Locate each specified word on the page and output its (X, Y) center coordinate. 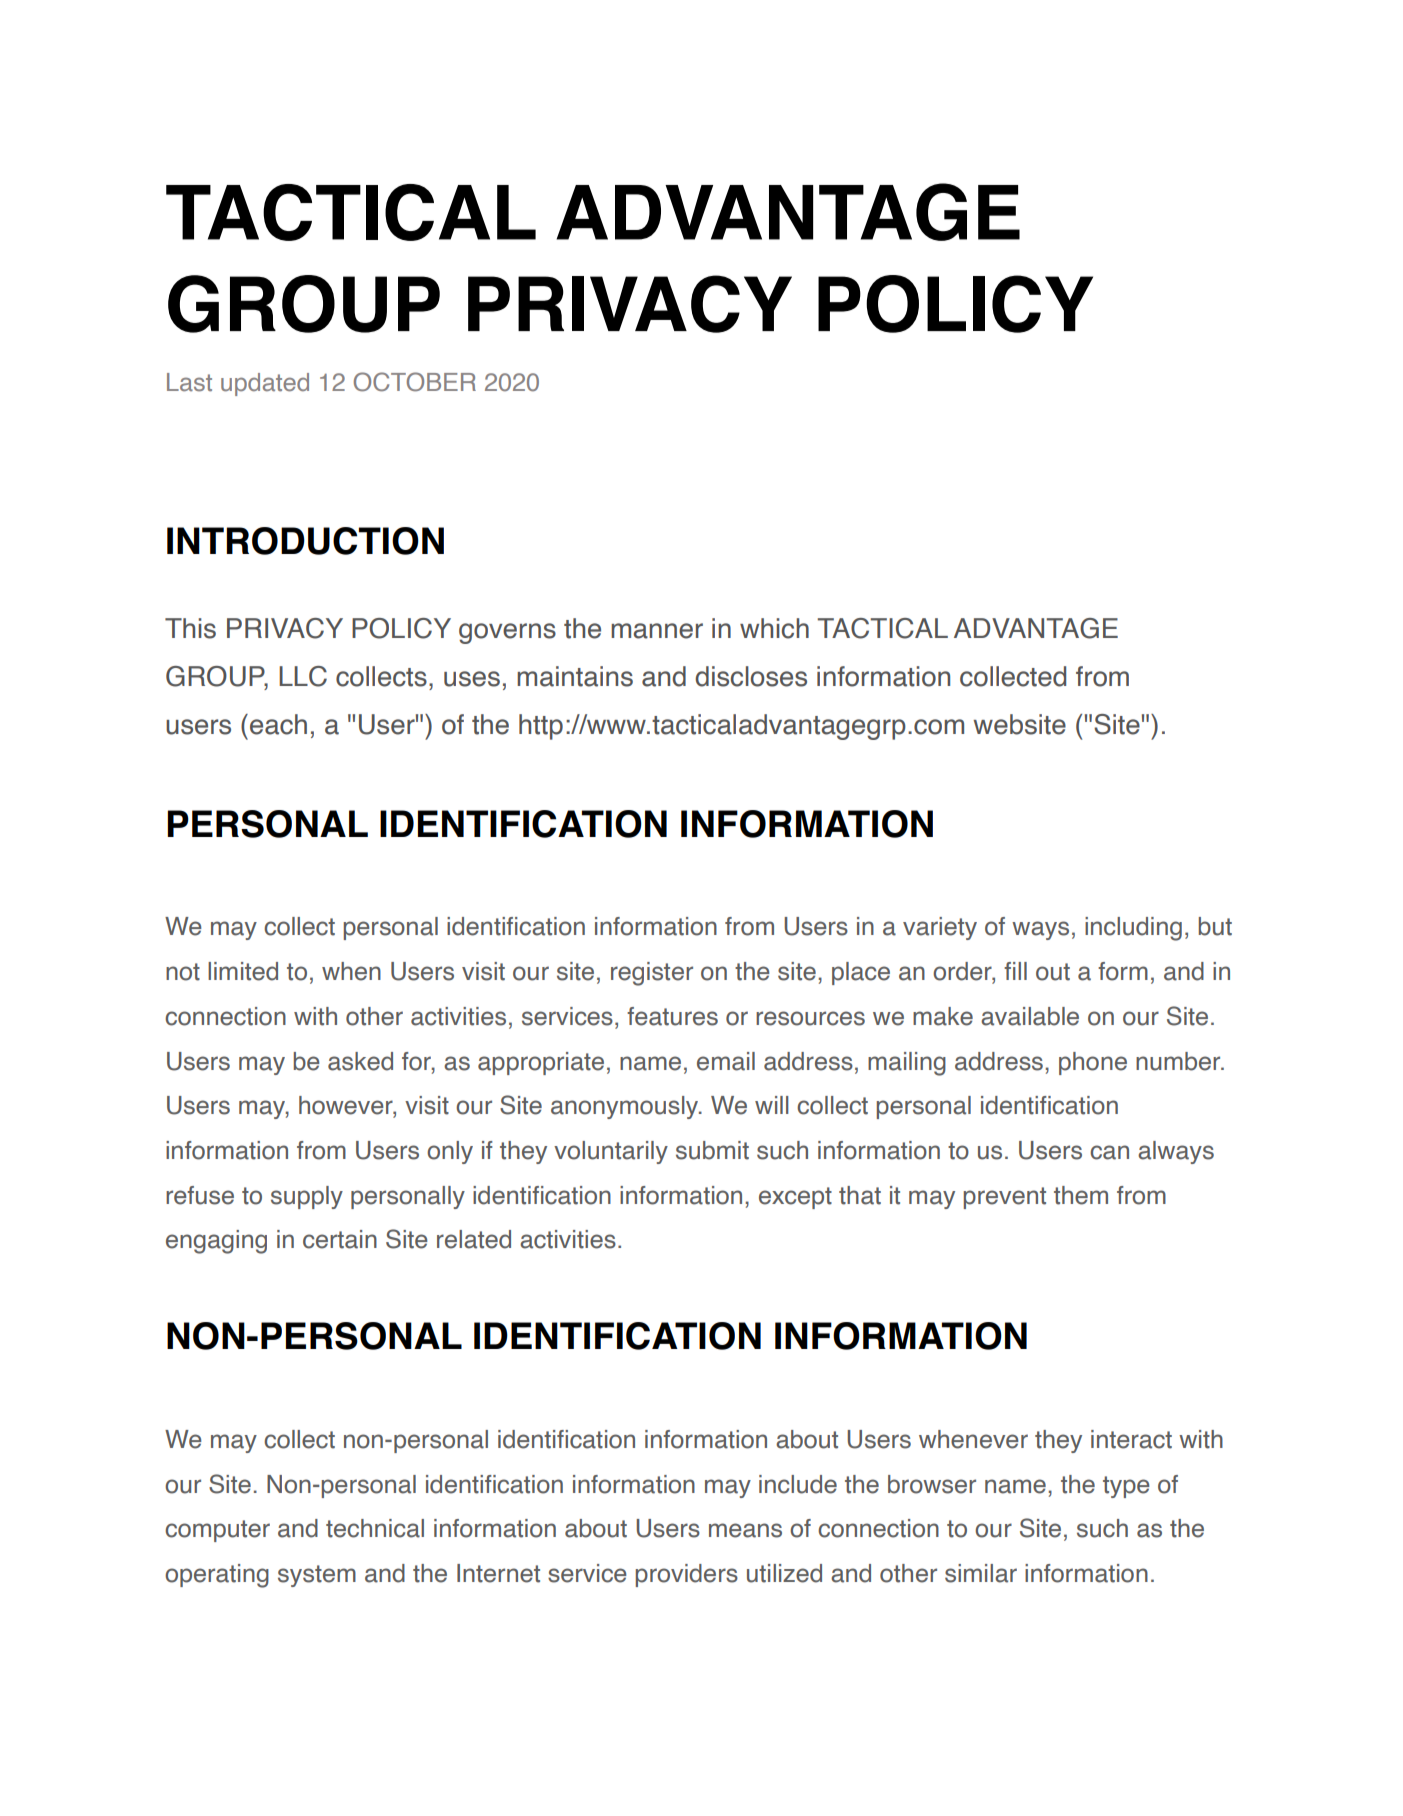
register (652, 974)
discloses (751, 676)
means (745, 1530)
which (774, 628)
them (1081, 1195)
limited (243, 971)
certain (340, 1239)
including (1133, 929)
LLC (303, 676)
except (795, 1198)
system (317, 1576)
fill (1015, 971)
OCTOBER (415, 382)
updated (265, 384)
